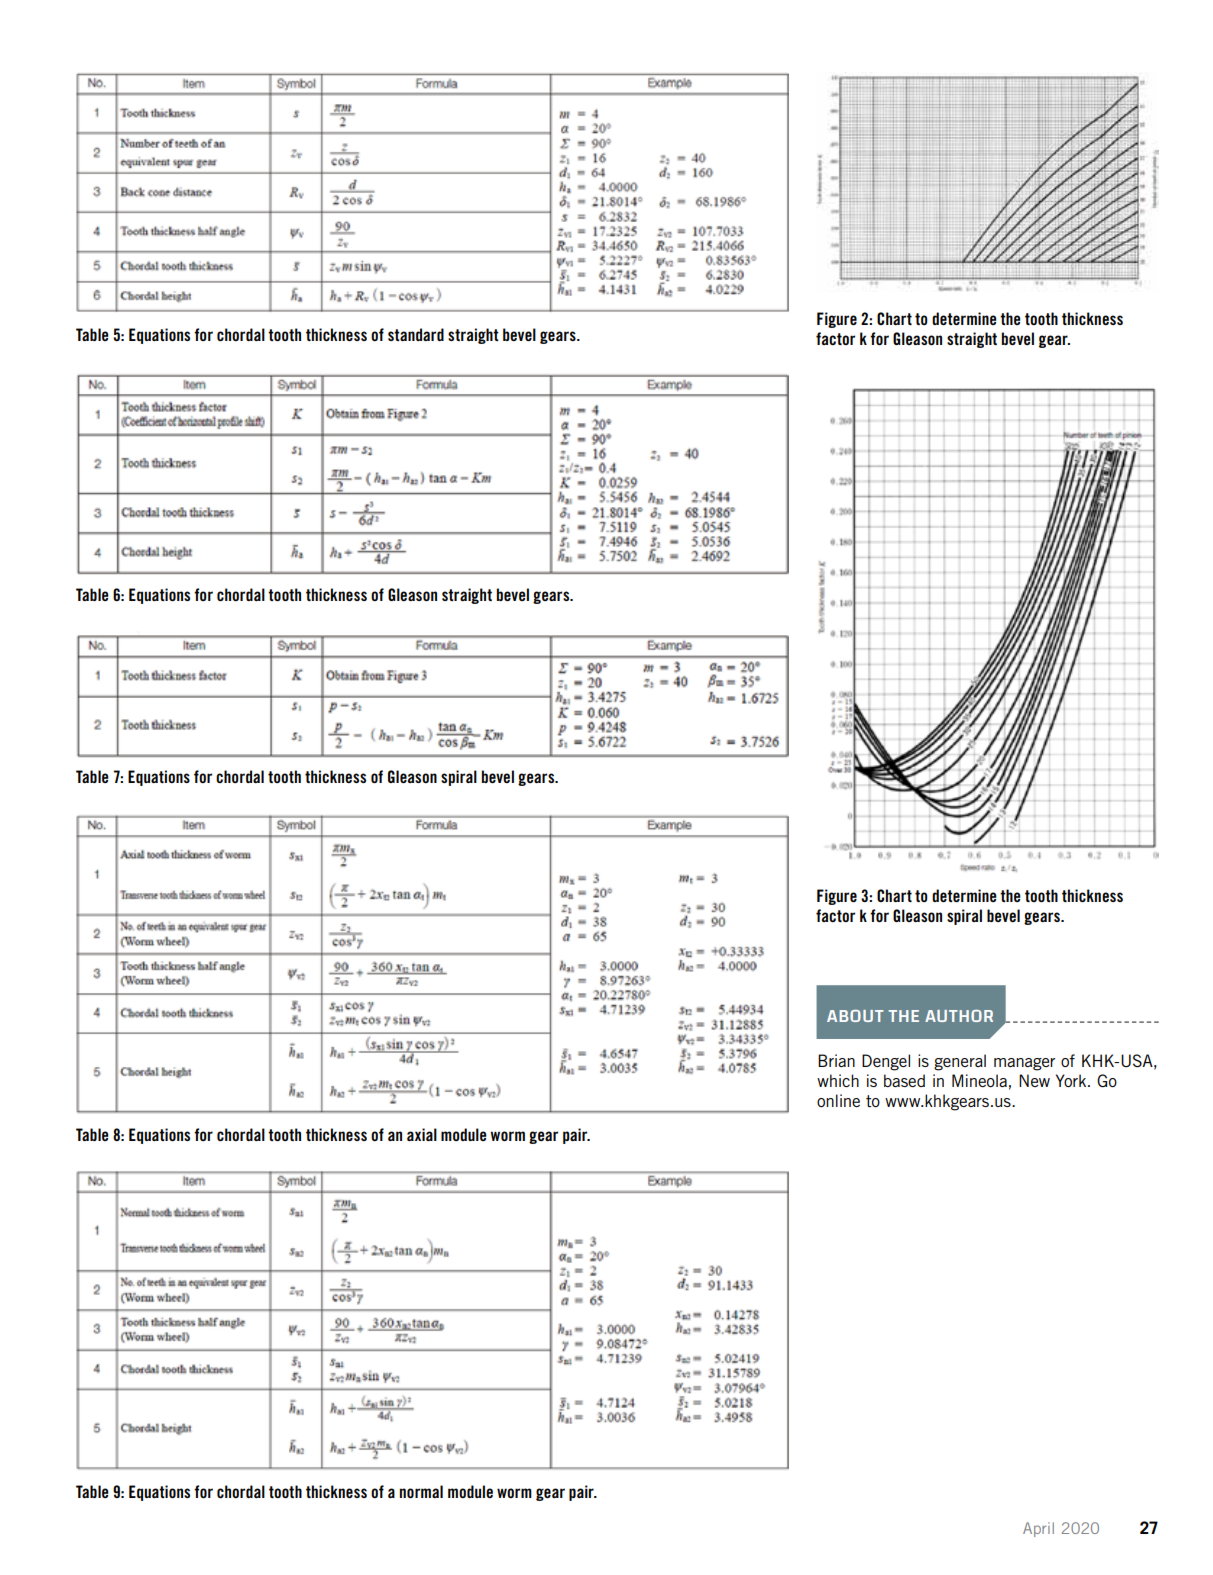 The height and width of the screenshot is (1575, 1213). Describe the element at coordinates (416, 334) in the screenshot. I see `standard` at that location.
